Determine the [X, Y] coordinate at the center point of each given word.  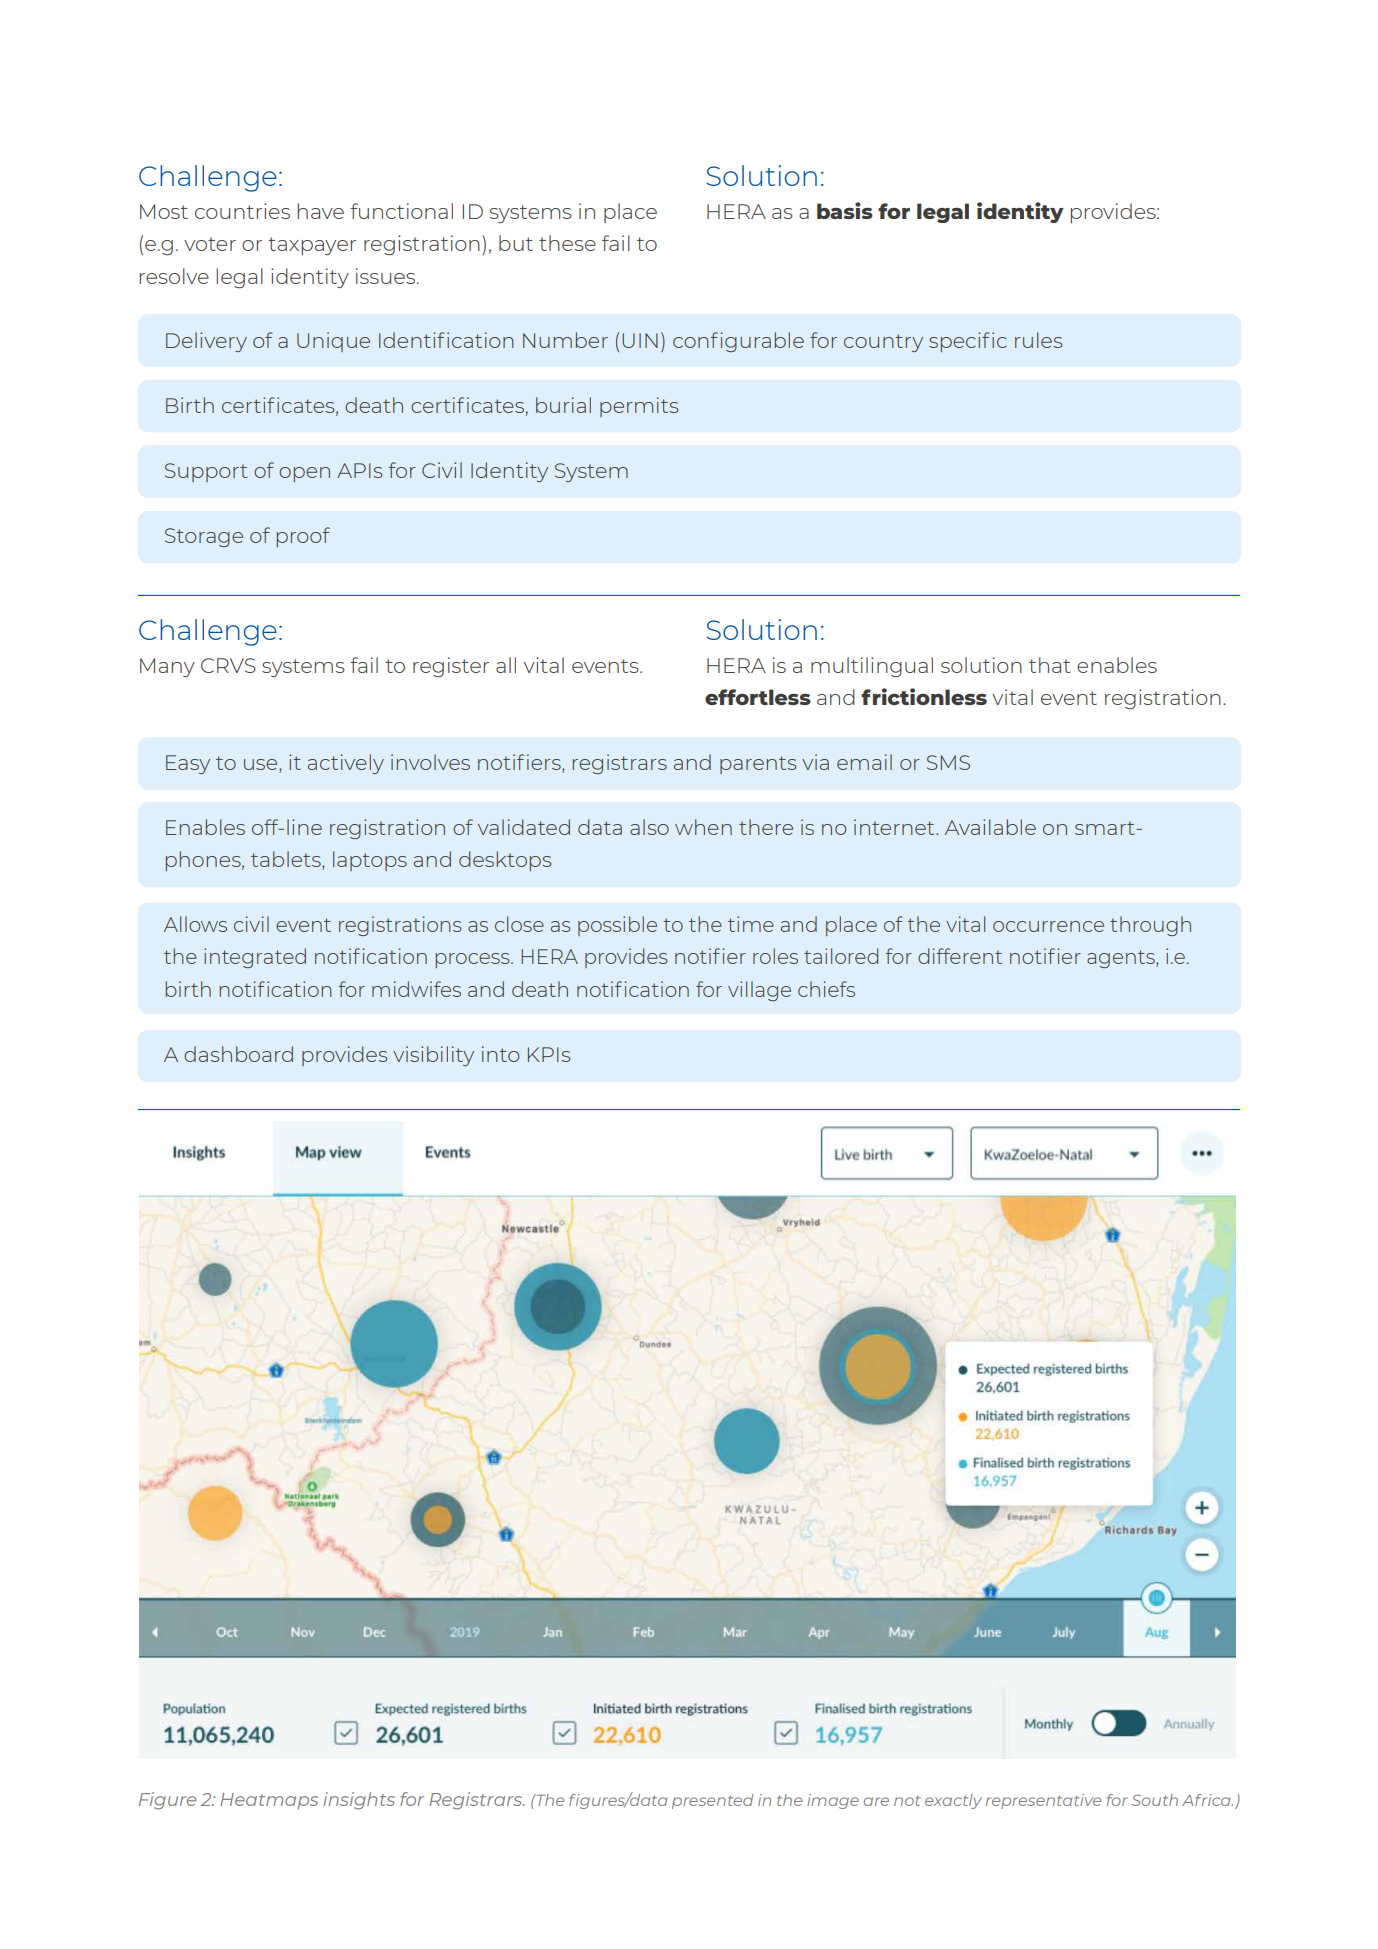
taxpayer [312, 246]
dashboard [238, 1054]
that [1050, 665]
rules [1038, 340]
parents [758, 765]
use [262, 764]
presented [713, 1801]
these [567, 243]
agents [1122, 959]
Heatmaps [269, 1801]
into [501, 1054]
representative [1043, 1801]
